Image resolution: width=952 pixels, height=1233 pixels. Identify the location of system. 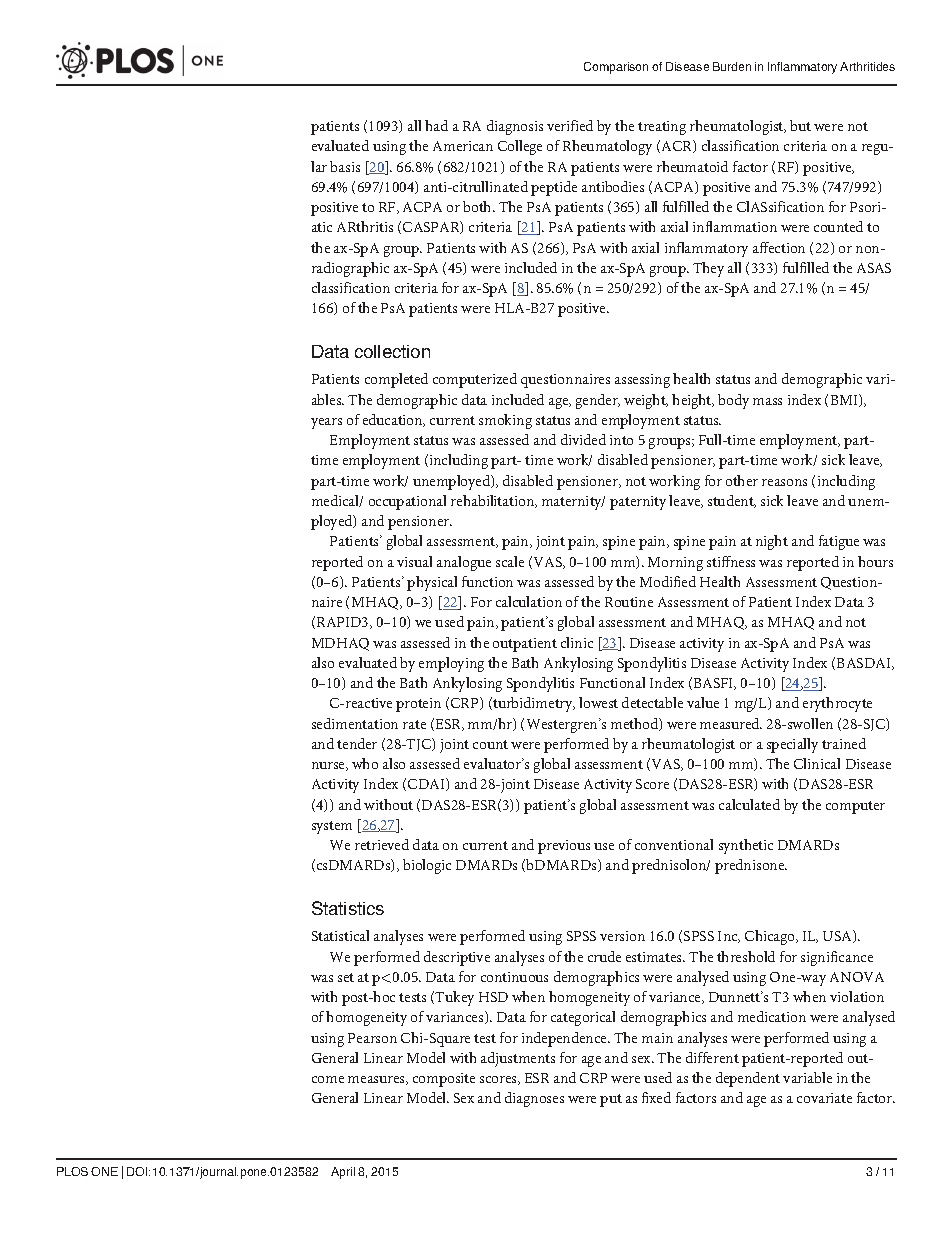
(332, 827).
